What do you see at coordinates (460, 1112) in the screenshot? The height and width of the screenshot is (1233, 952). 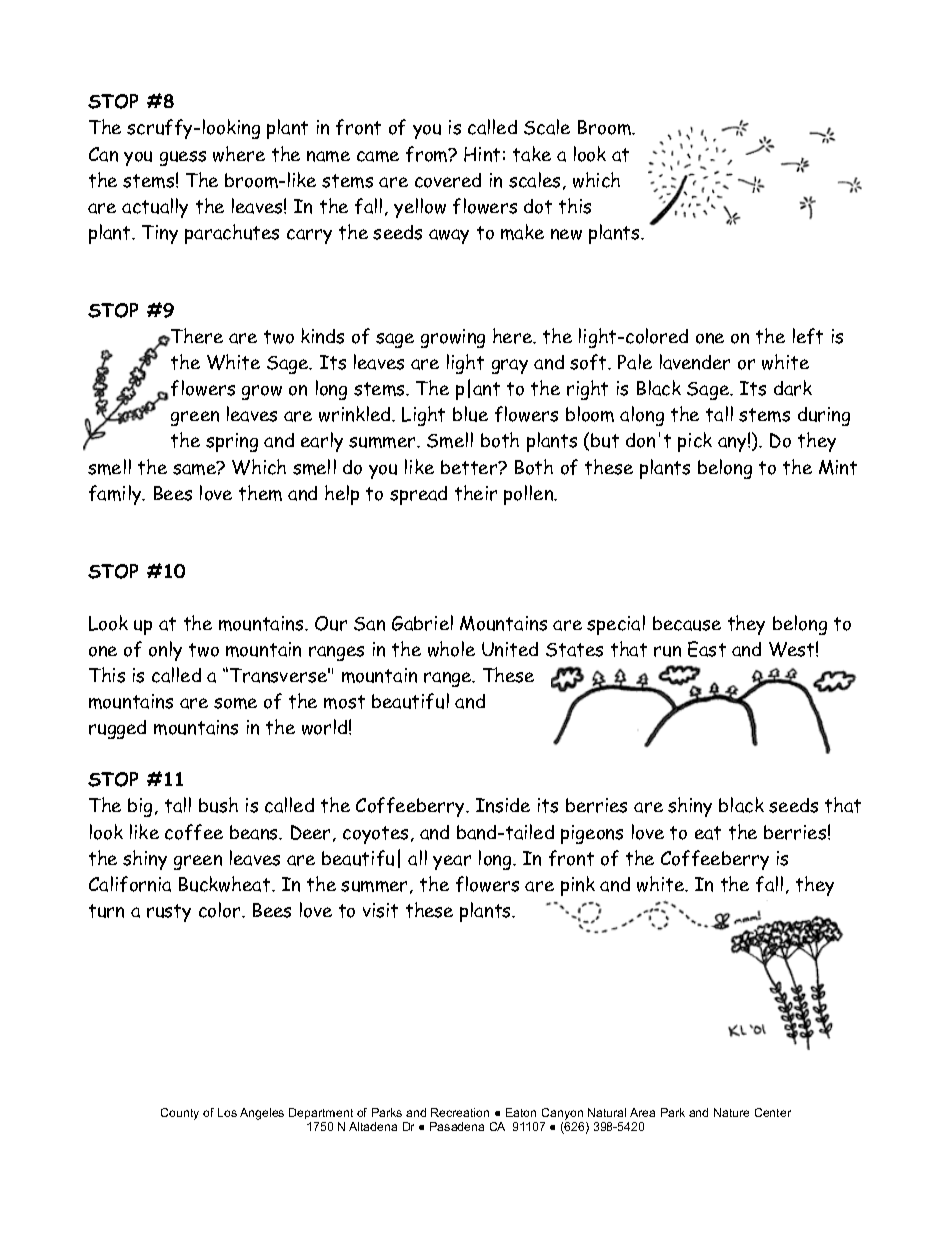 I see `Recreation` at bounding box center [460, 1112].
